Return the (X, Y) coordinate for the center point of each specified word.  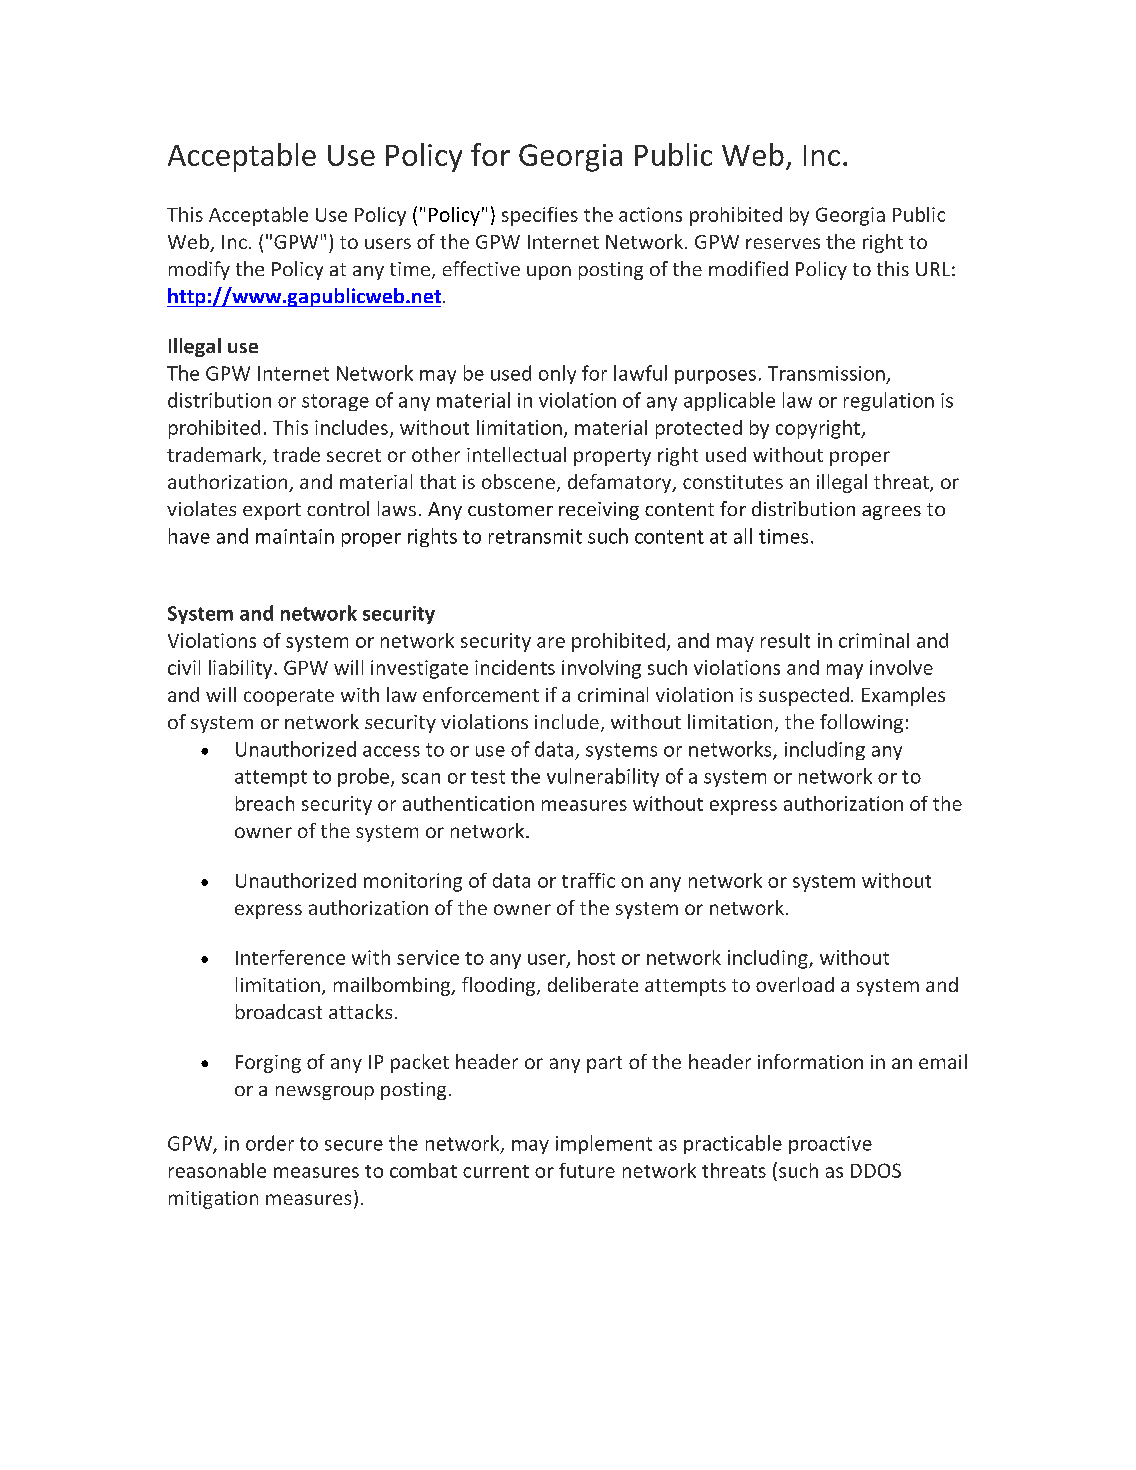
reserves (783, 243)
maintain (295, 536)
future (587, 1170)
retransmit (535, 536)
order (270, 1143)
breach (265, 803)
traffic (588, 880)
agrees (891, 513)
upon (549, 273)
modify (199, 270)
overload (795, 984)
